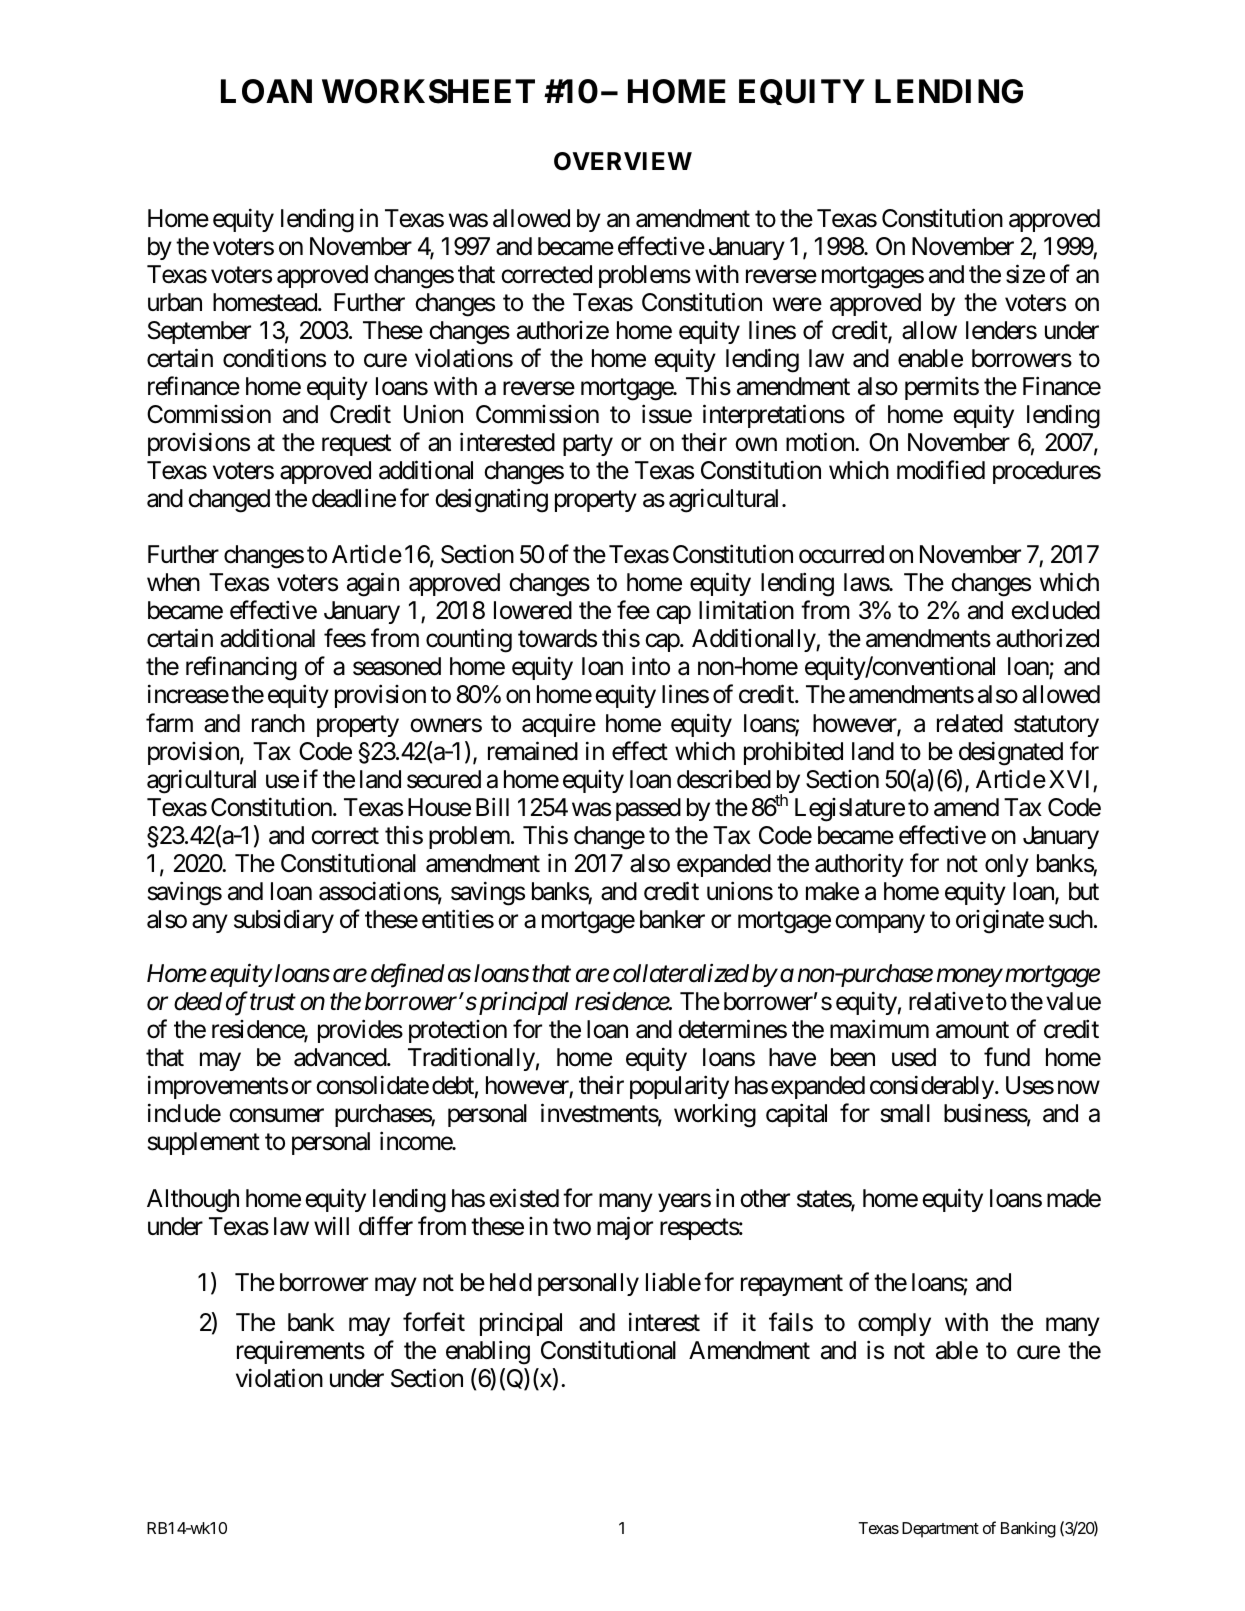 Image resolution: width=1245 pixels, height=1611 pixels. Describe the element at coordinates (434, 1322) in the page. I see `forfeit` at that location.
